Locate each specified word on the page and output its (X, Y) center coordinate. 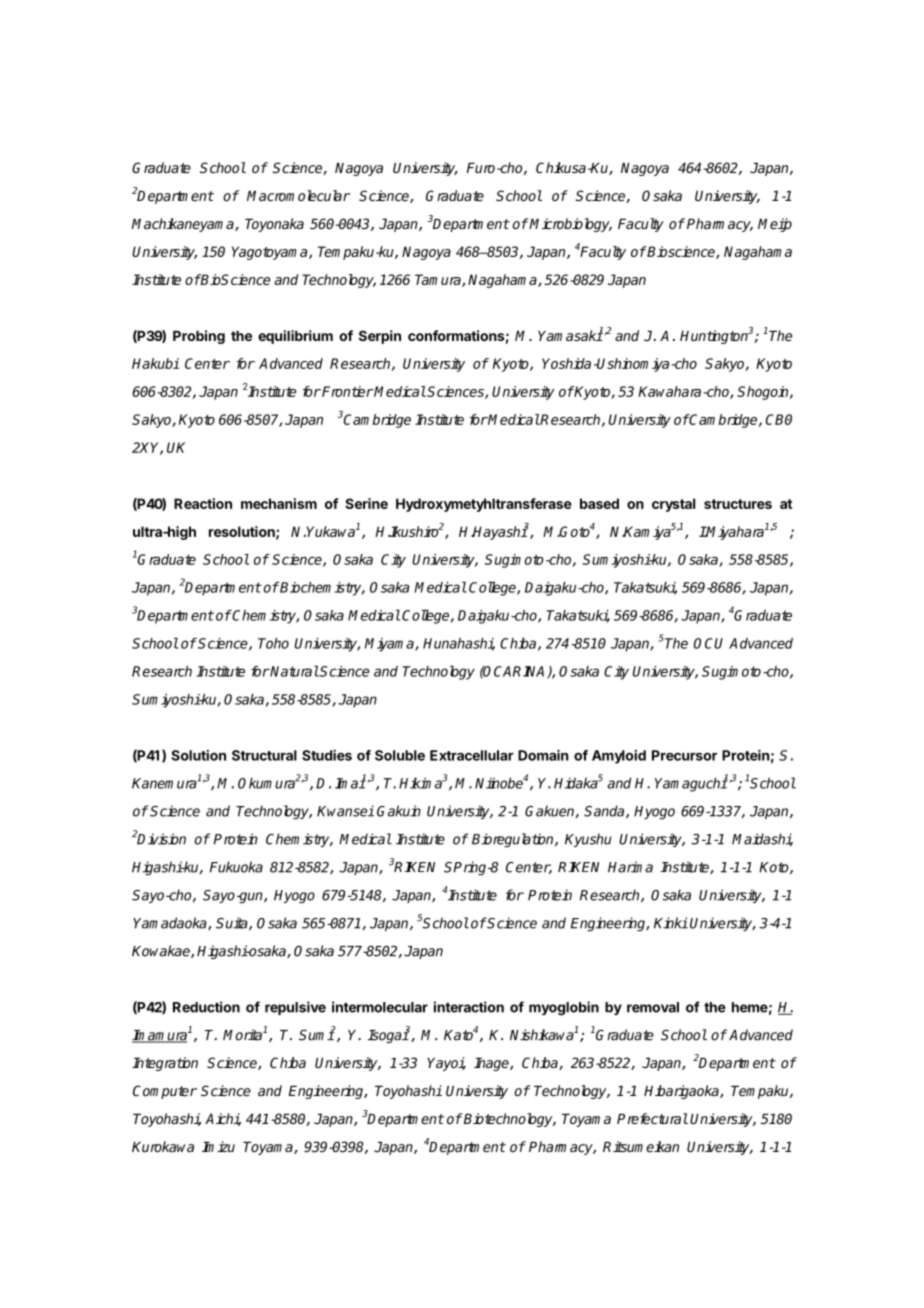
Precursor (684, 755)
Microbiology (570, 225)
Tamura (439, 280)
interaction (469, 1007)
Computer (165, 1092)
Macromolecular (298, 195)
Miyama (390, 645)
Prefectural (652, 1118)
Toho (273, 643)
